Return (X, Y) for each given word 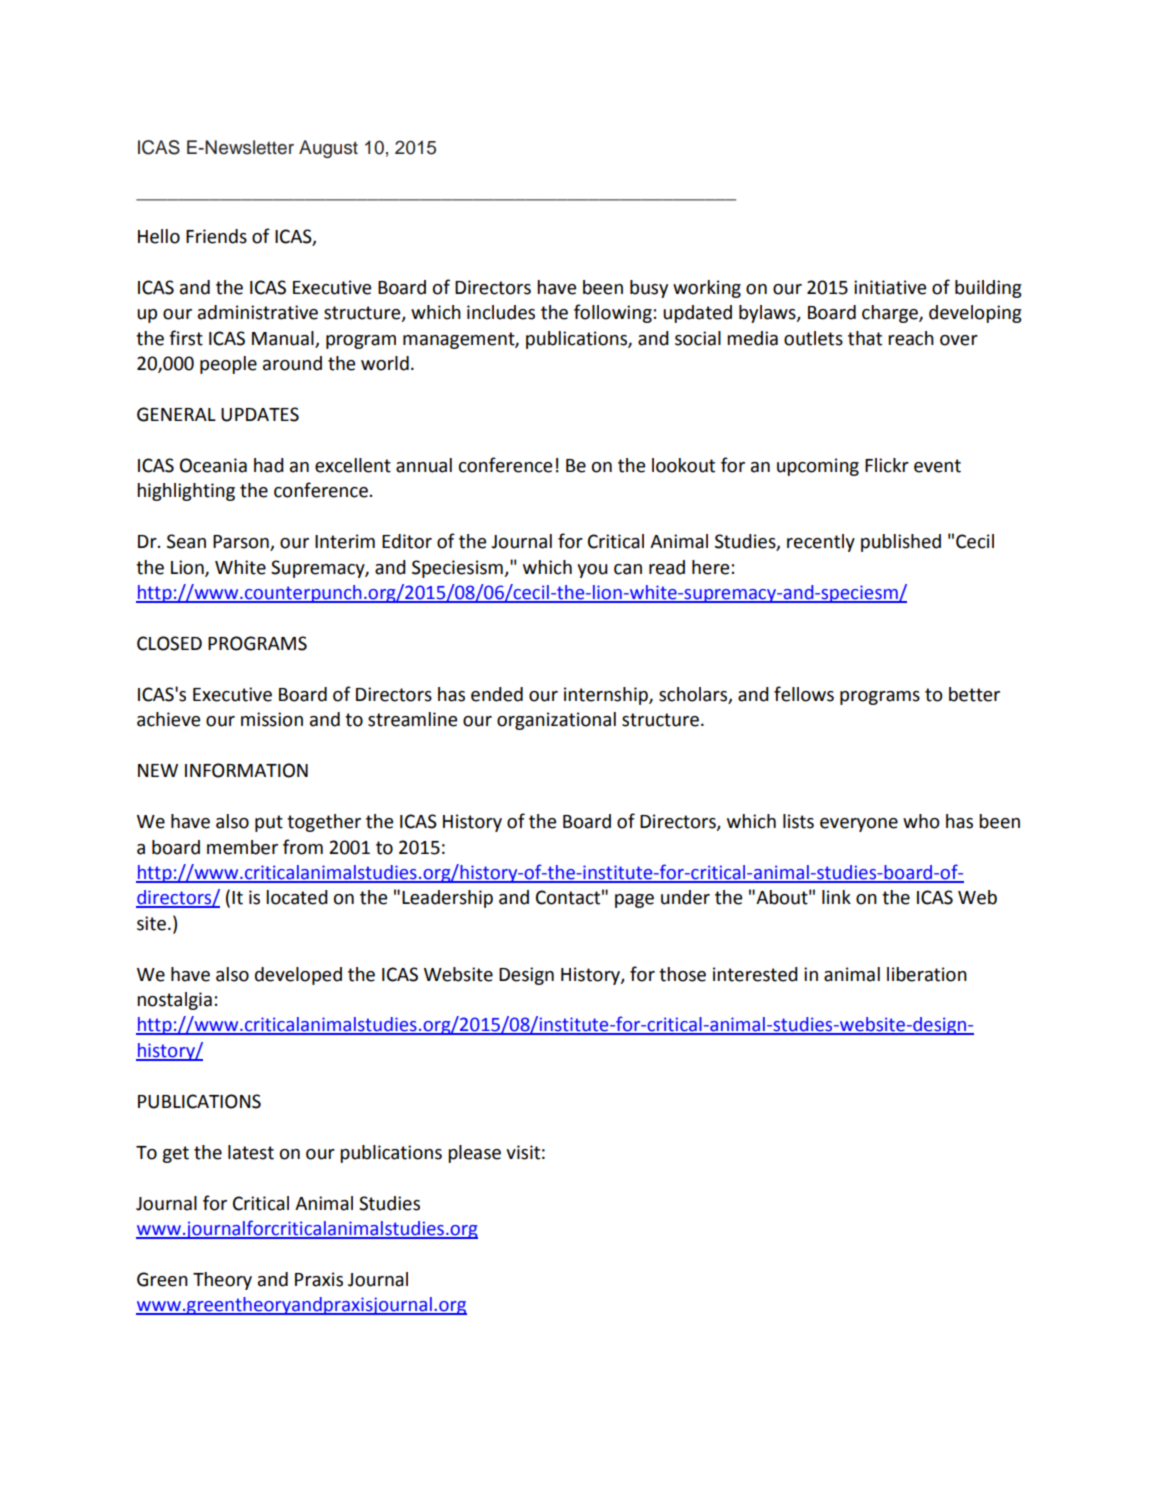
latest (251, 1152)
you (592, 571)
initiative (890, 287)
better (974, 694)
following (613, 313)
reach (911, 338)
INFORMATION (246, 770)
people (228, 365)
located (297, 897)
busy (649, 289)
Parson (242, 543)
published (901, 543)
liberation (927, 974)
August (328, 149)
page (634, 901)
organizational (556, 721)
